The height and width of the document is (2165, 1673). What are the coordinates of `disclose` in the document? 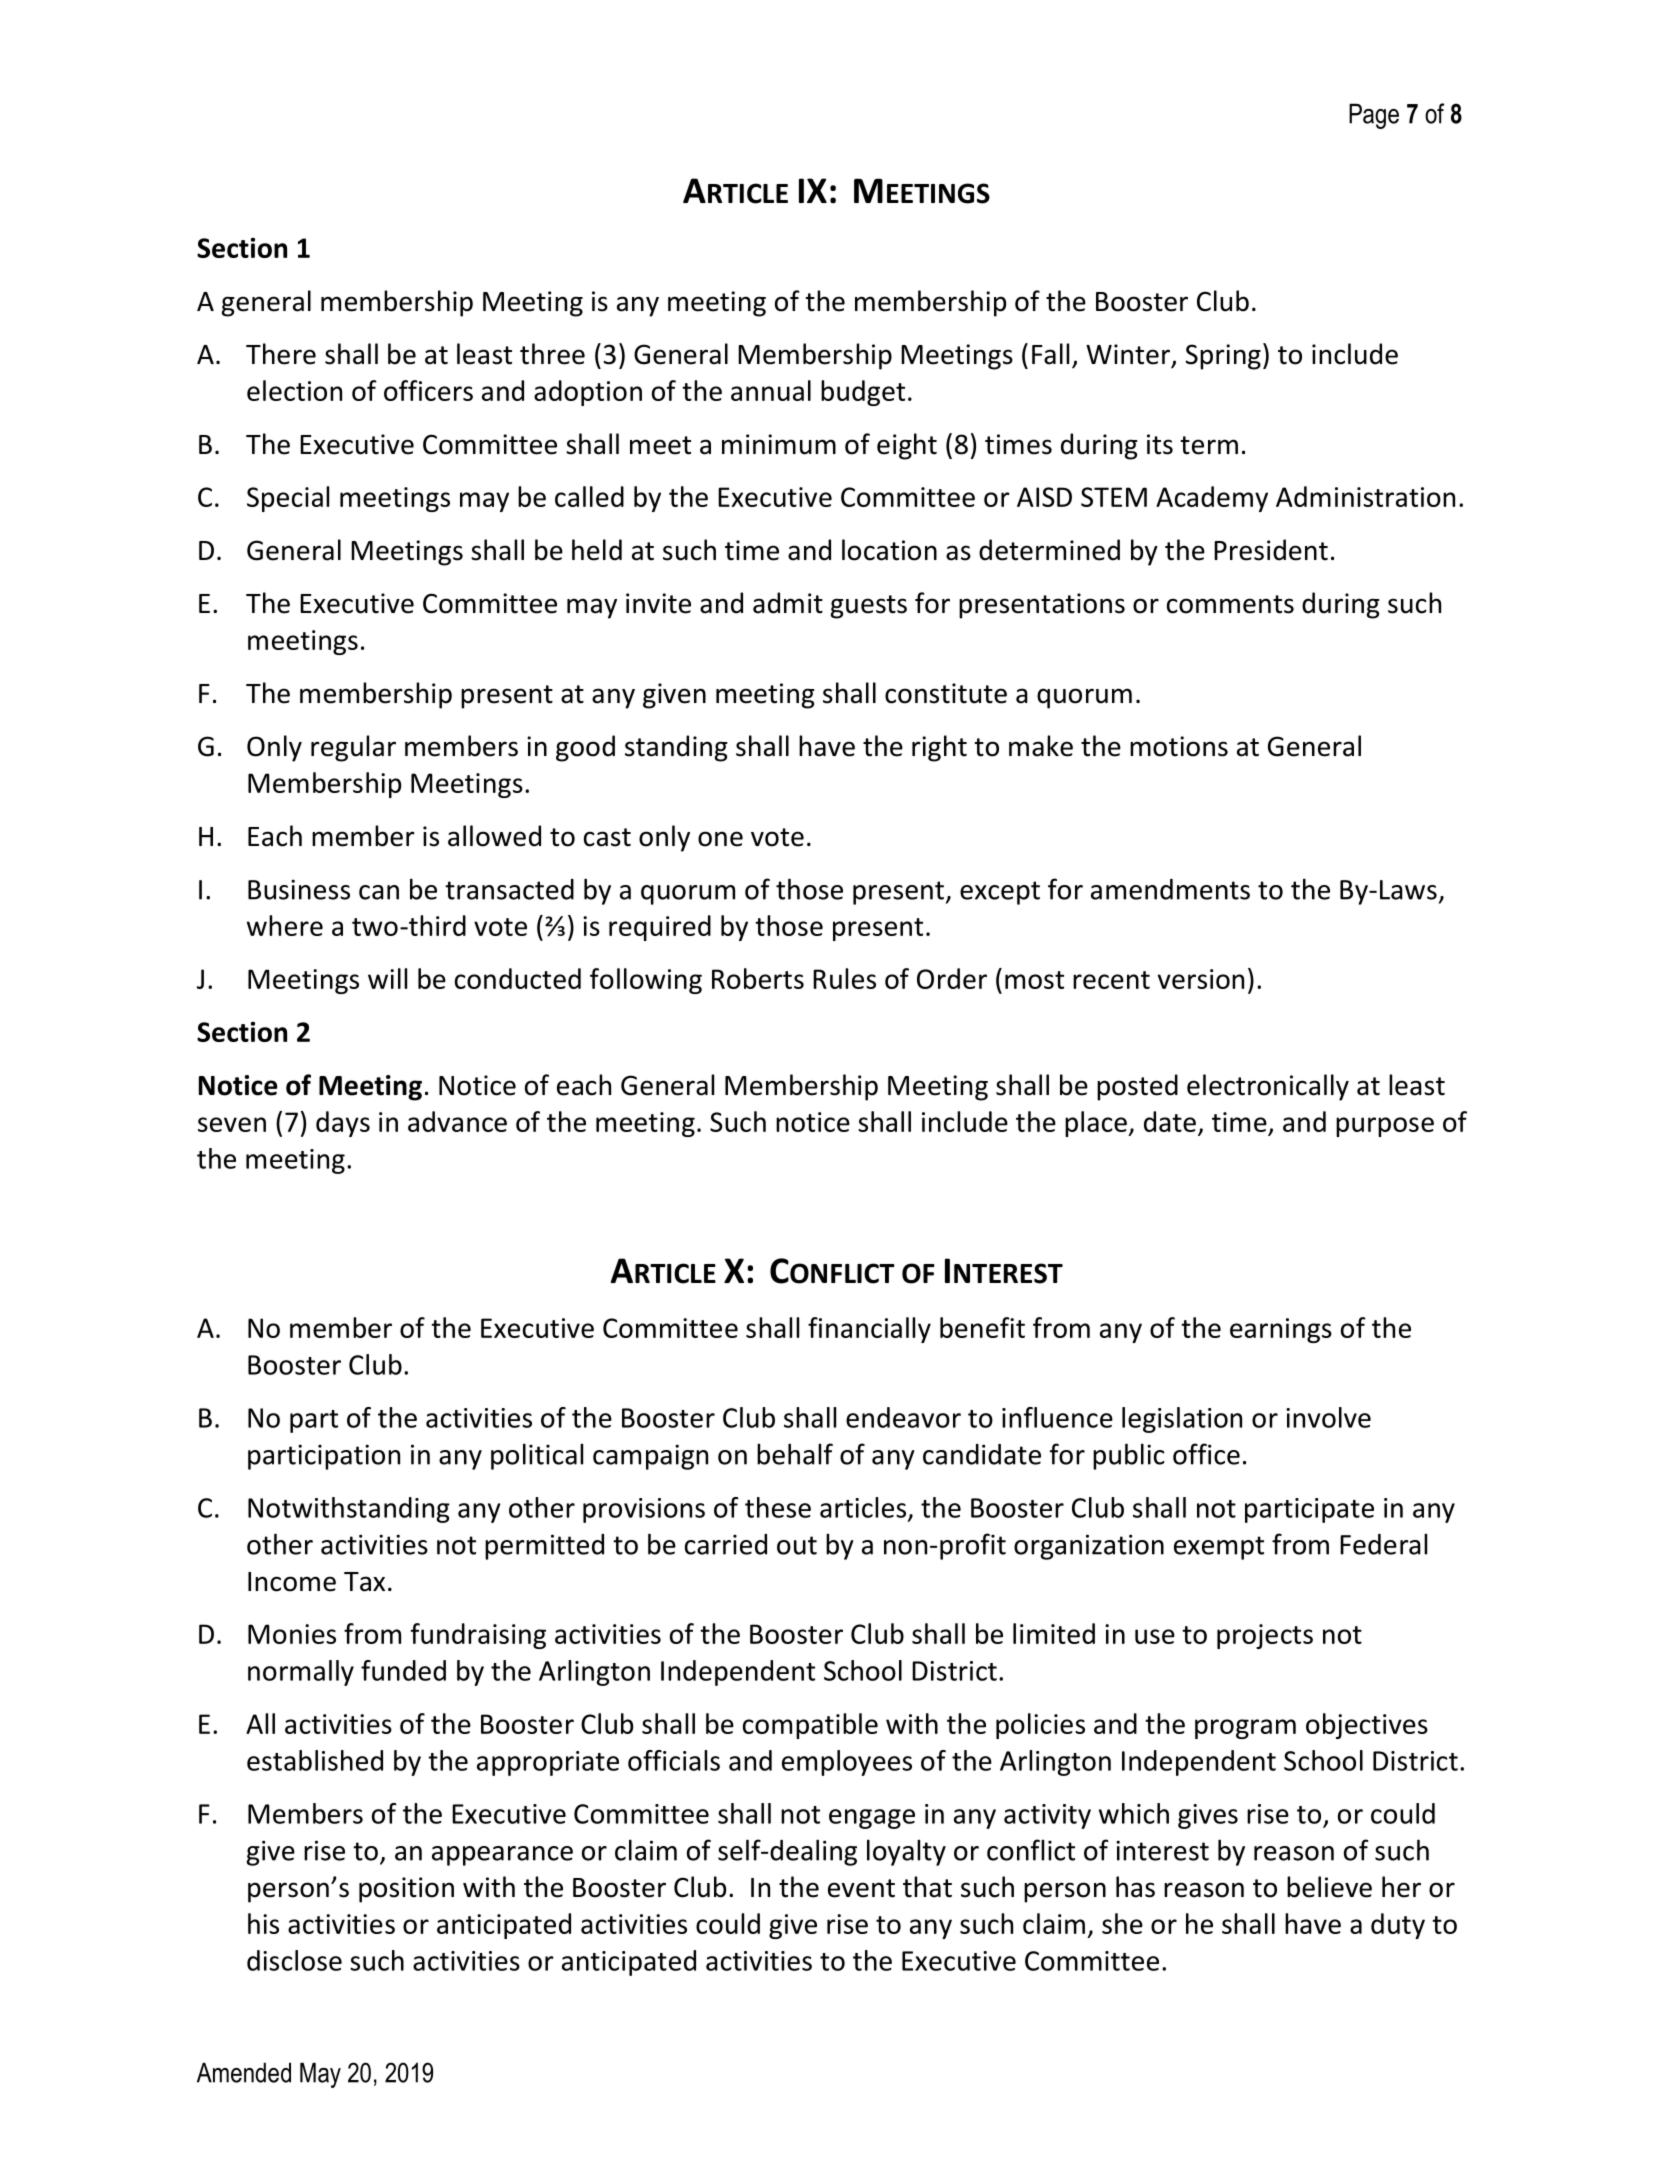 It's located at (294, 1960).
